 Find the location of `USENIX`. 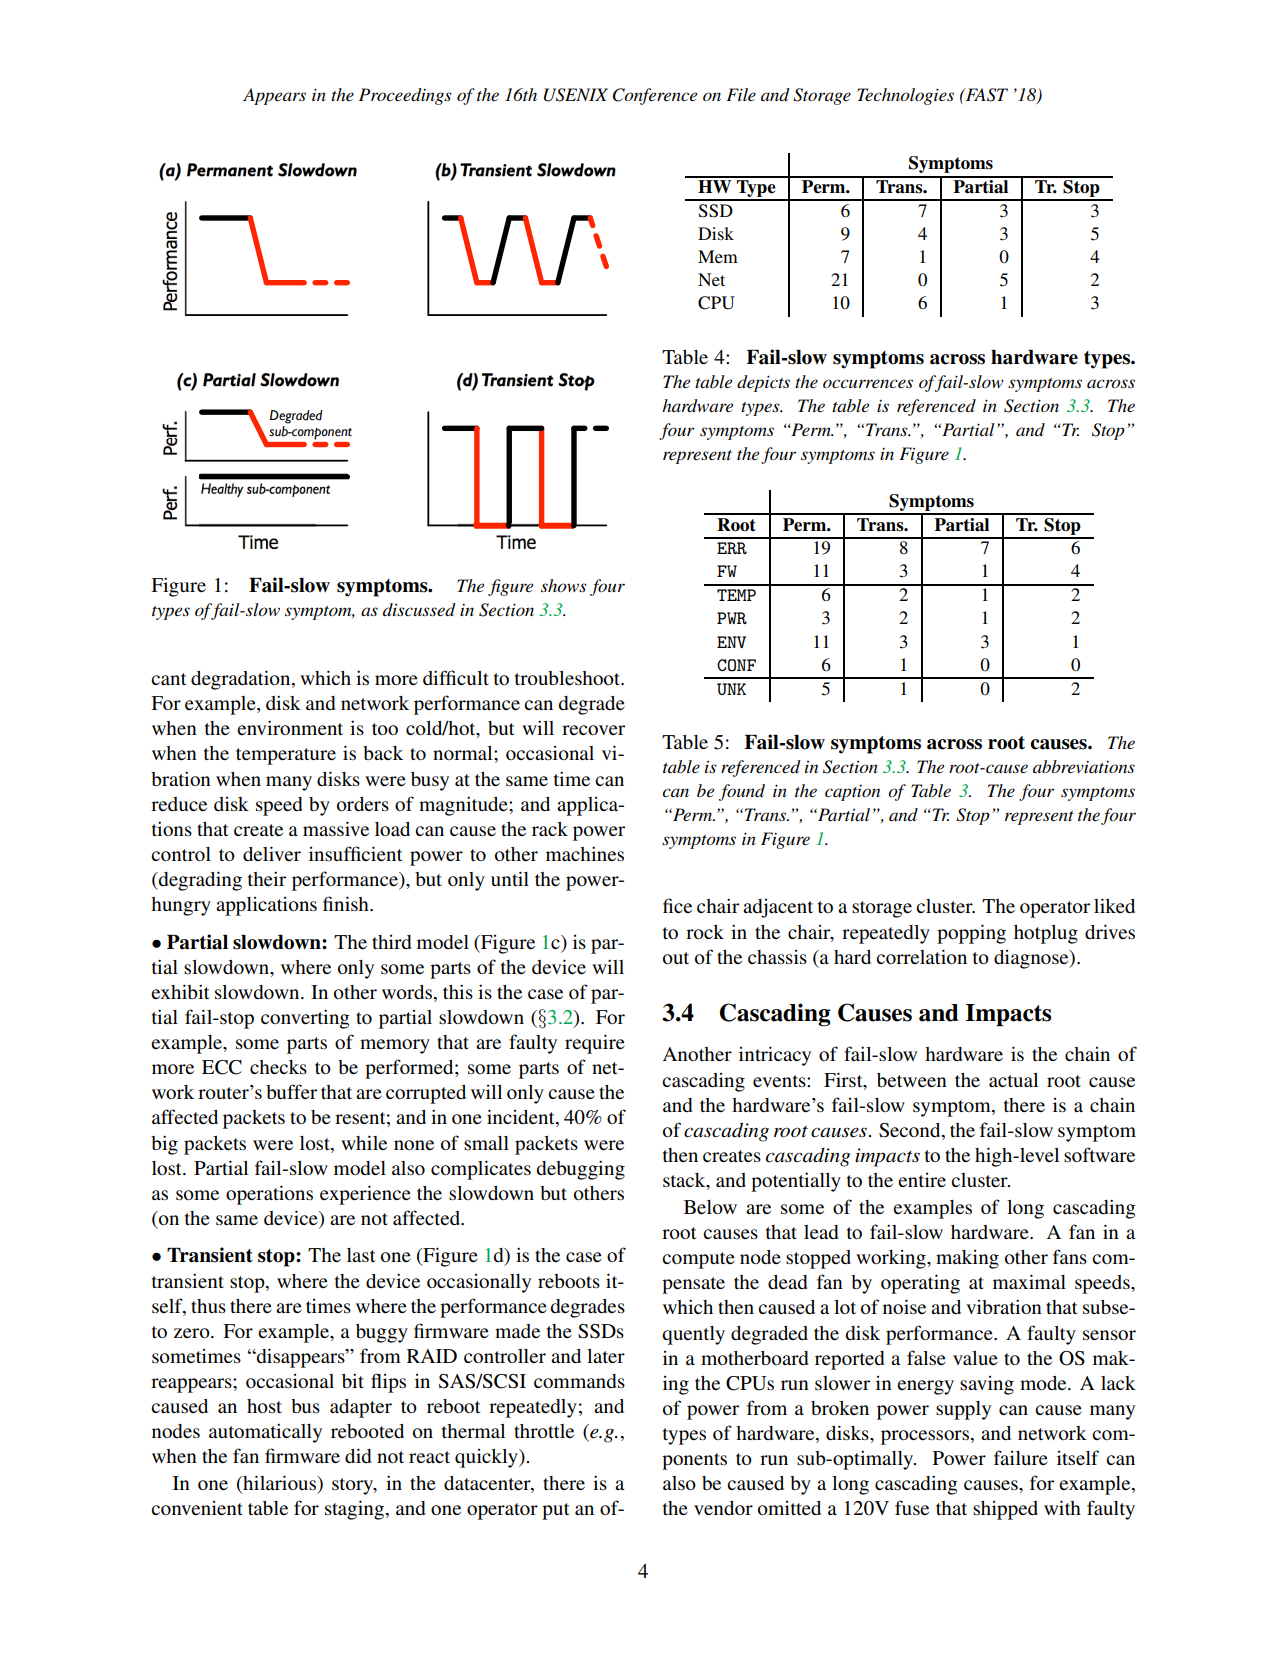

USENIX is located at coordinates (576, 95).
